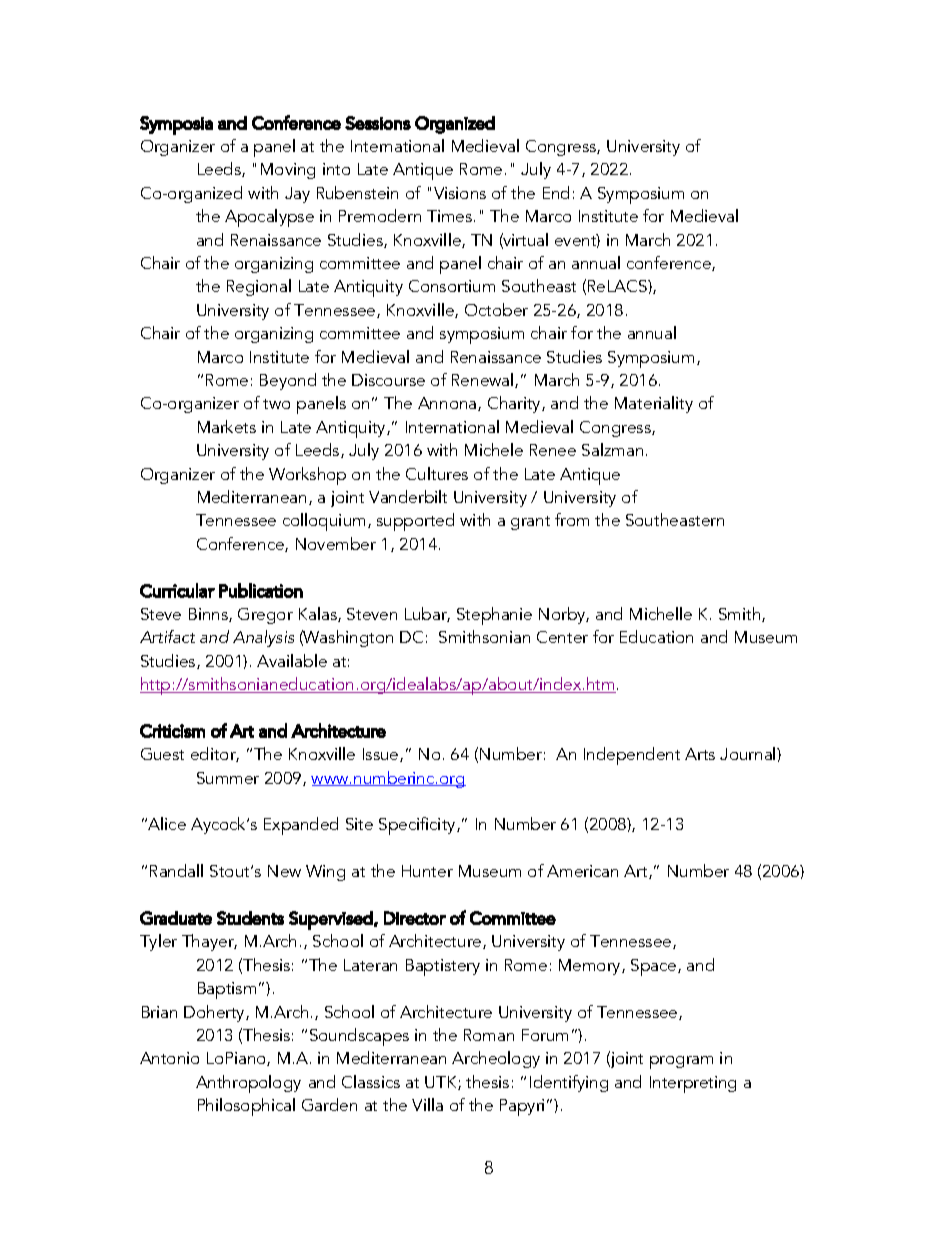  Describe the element at coordinates (451, 216) in the page. I see `Times` at that location.
